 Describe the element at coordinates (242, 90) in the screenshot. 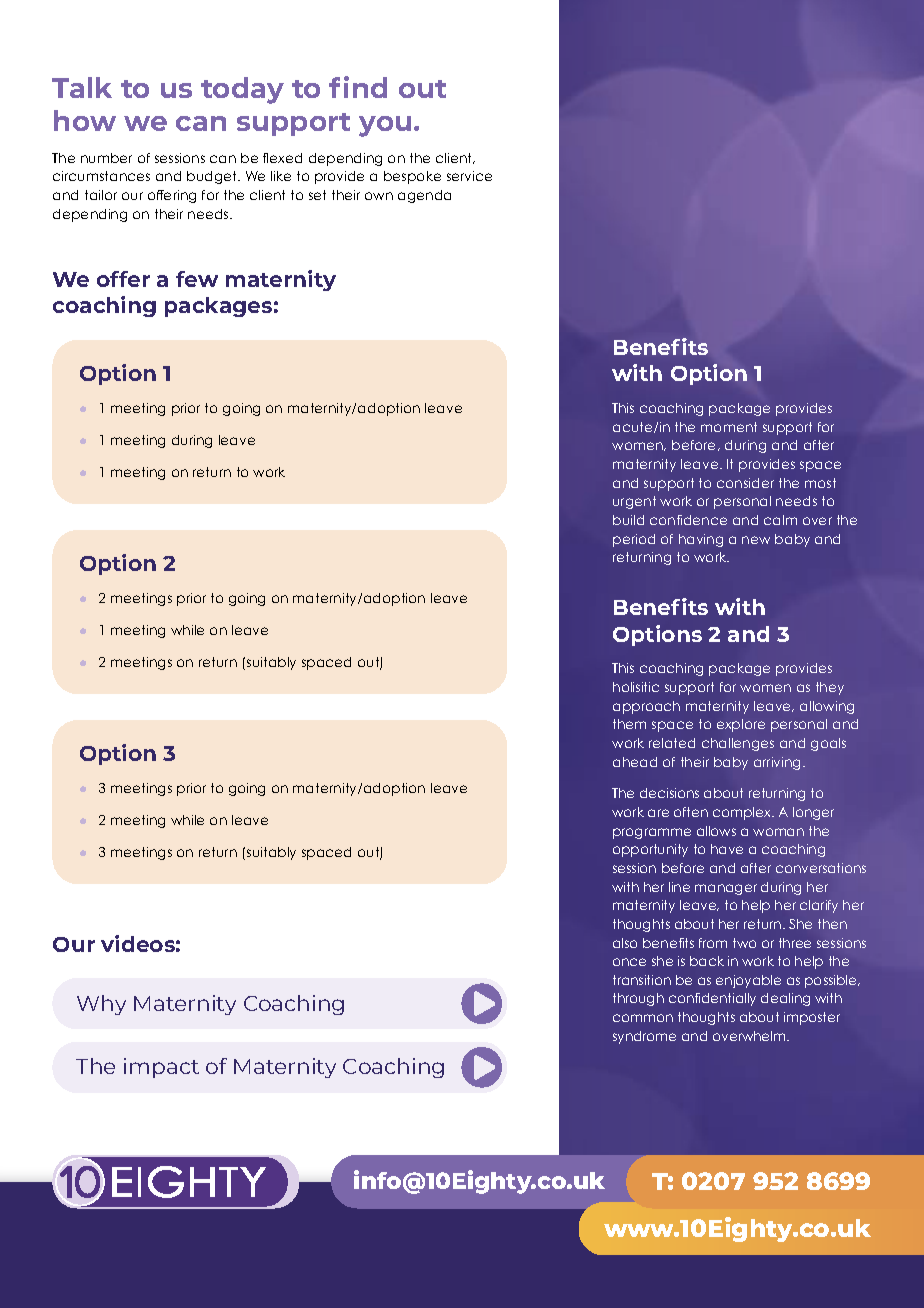

I see `today` at that location.
